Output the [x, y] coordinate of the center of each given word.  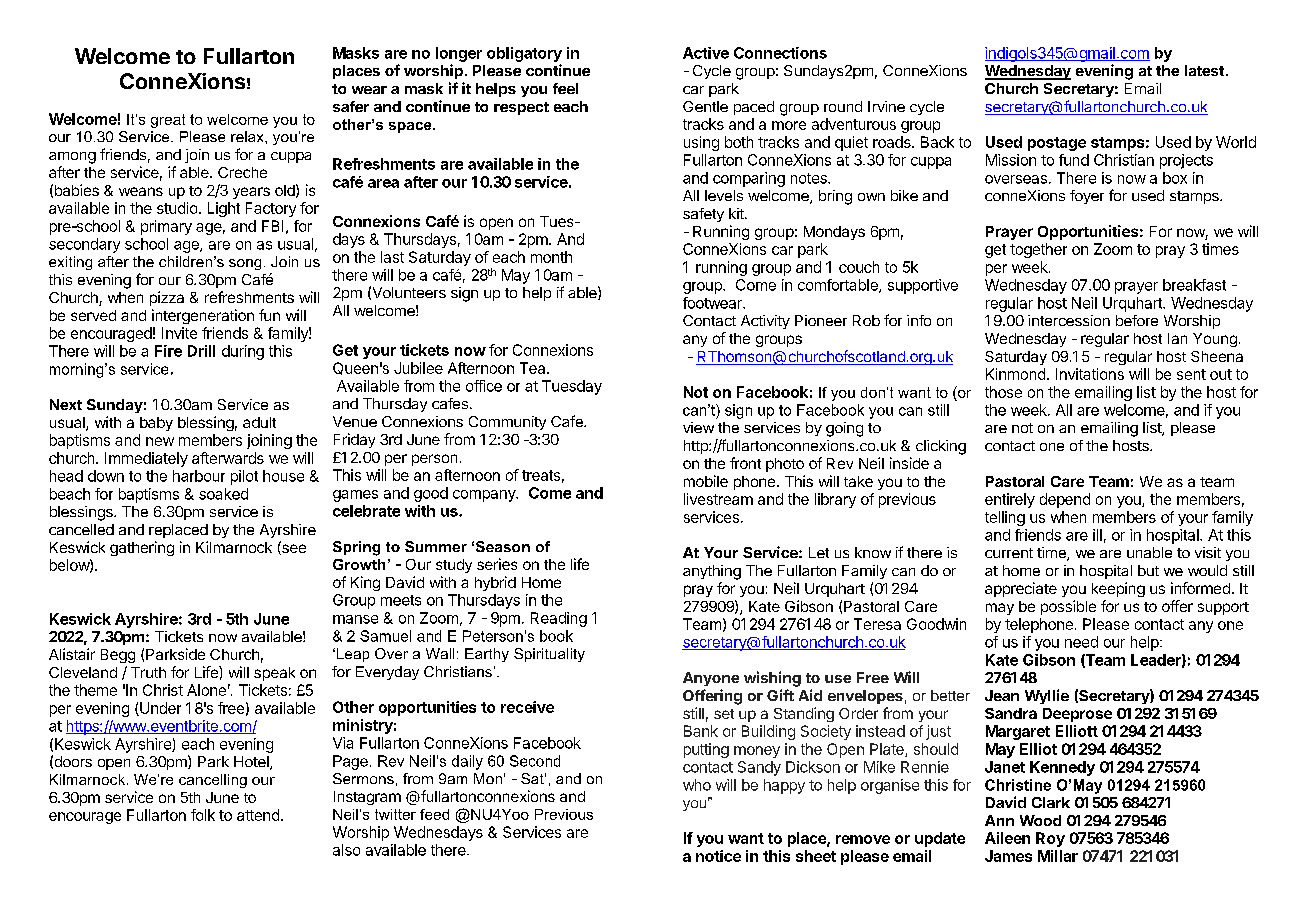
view [698, 427]
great [168, 121]
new [160, 441]
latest [1204, 70]
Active [706, 53]
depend [1065, 500]
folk [203, 815]
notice [718, 856]
